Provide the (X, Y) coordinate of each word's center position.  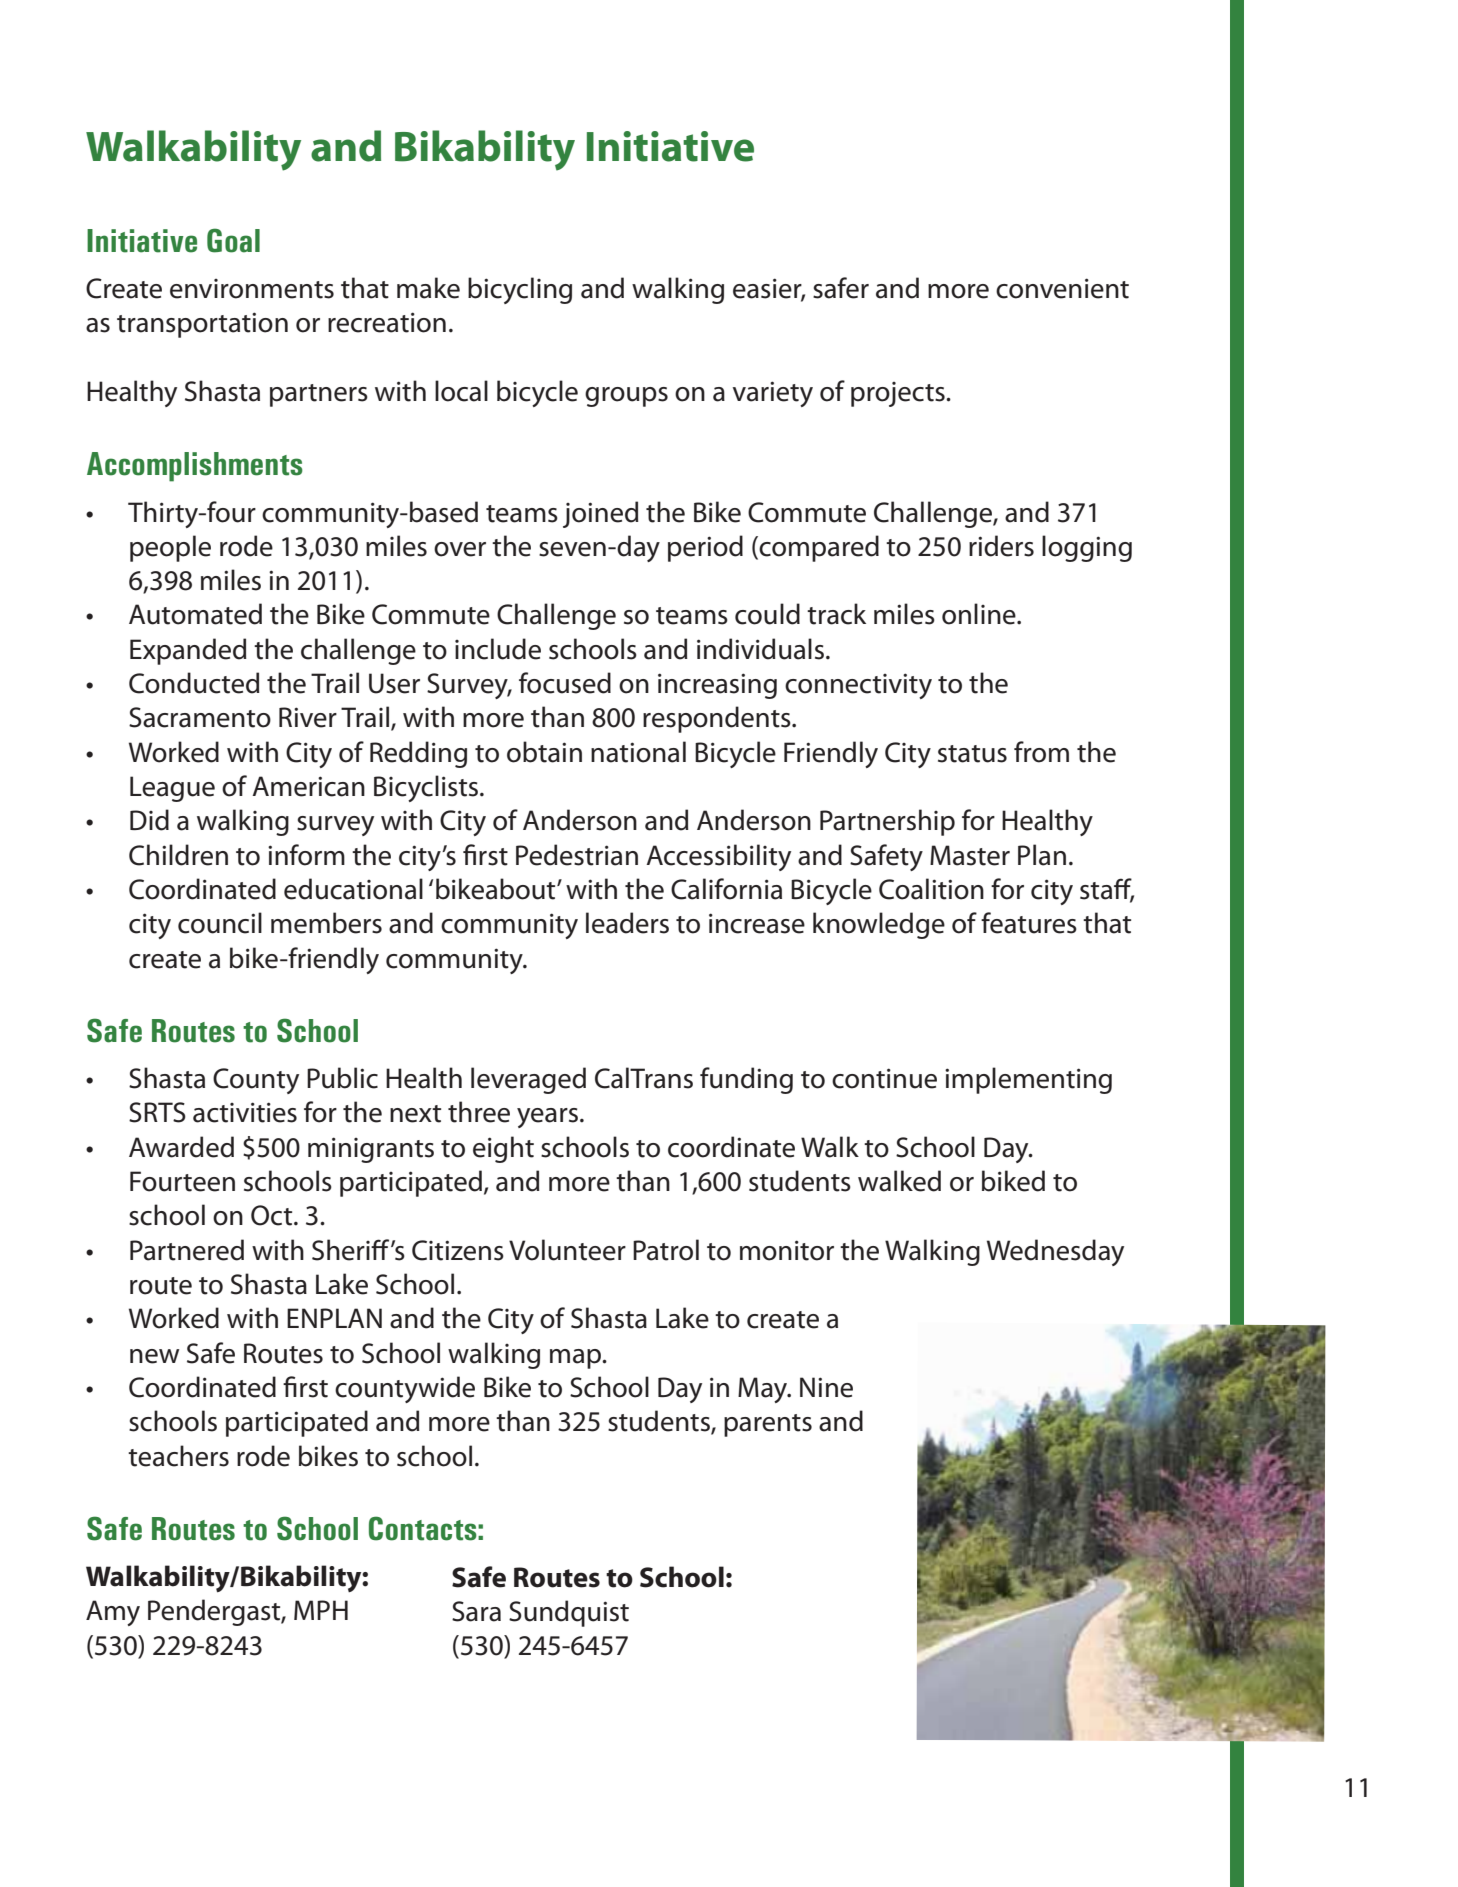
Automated (195, 614)
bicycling (520, 290)
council (220, 923)
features (1029, 923)
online (980, 614)
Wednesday (1055, 1252)
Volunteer (567, 1250)
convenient (1062, 288)
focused (565, 683)
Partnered (187, 1250)
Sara (476, 1611)
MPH (321, 1610)
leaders (627, 923)
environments (252, 289)
